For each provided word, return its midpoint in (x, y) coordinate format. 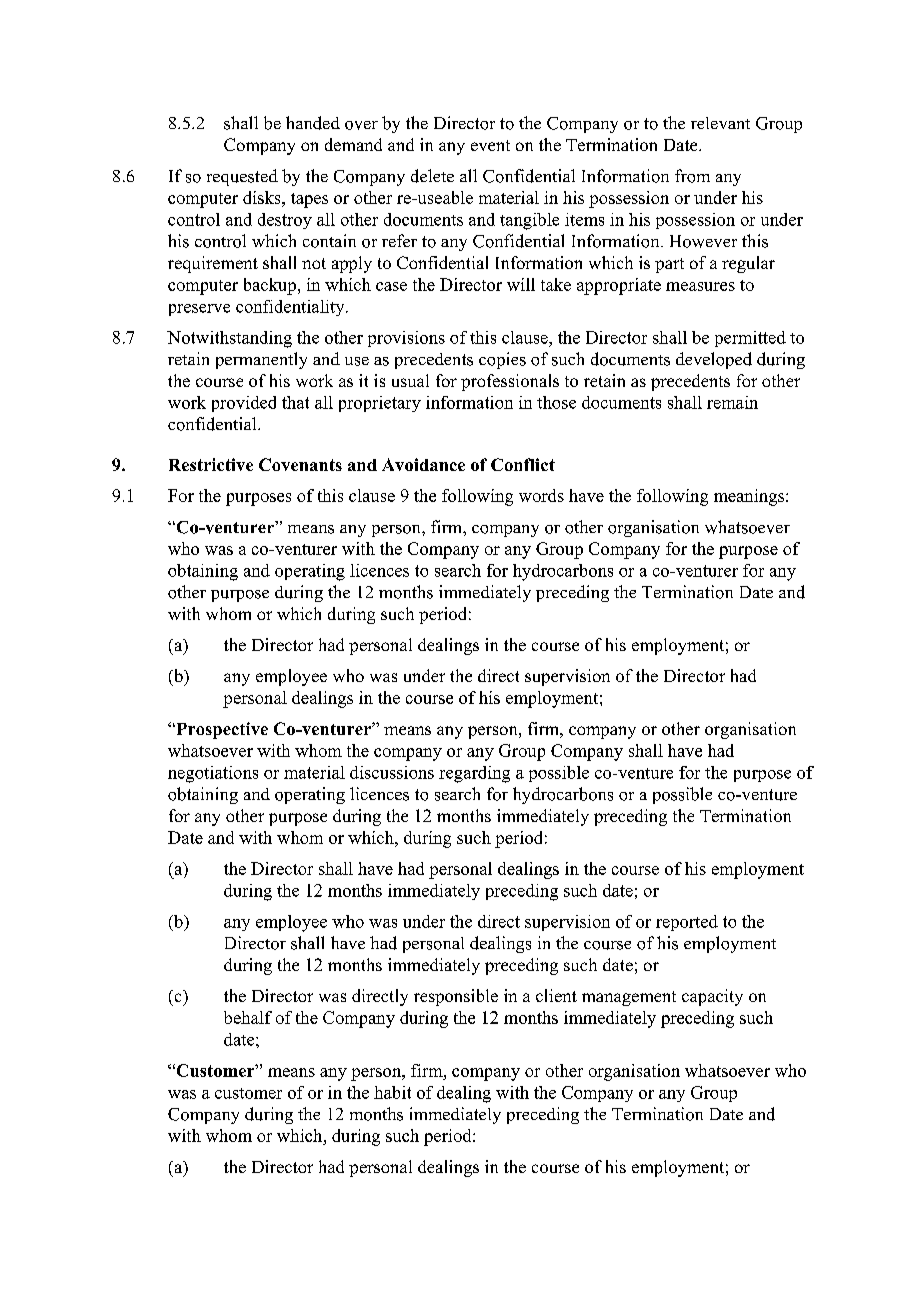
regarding (474, 774)
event (490, 145)
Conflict (523, 464)
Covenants (300, 464)
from (692, 176)
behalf (248, 1017)
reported (687, 923)
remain (732, 402)
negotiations (213, 774)
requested (242, 177)
